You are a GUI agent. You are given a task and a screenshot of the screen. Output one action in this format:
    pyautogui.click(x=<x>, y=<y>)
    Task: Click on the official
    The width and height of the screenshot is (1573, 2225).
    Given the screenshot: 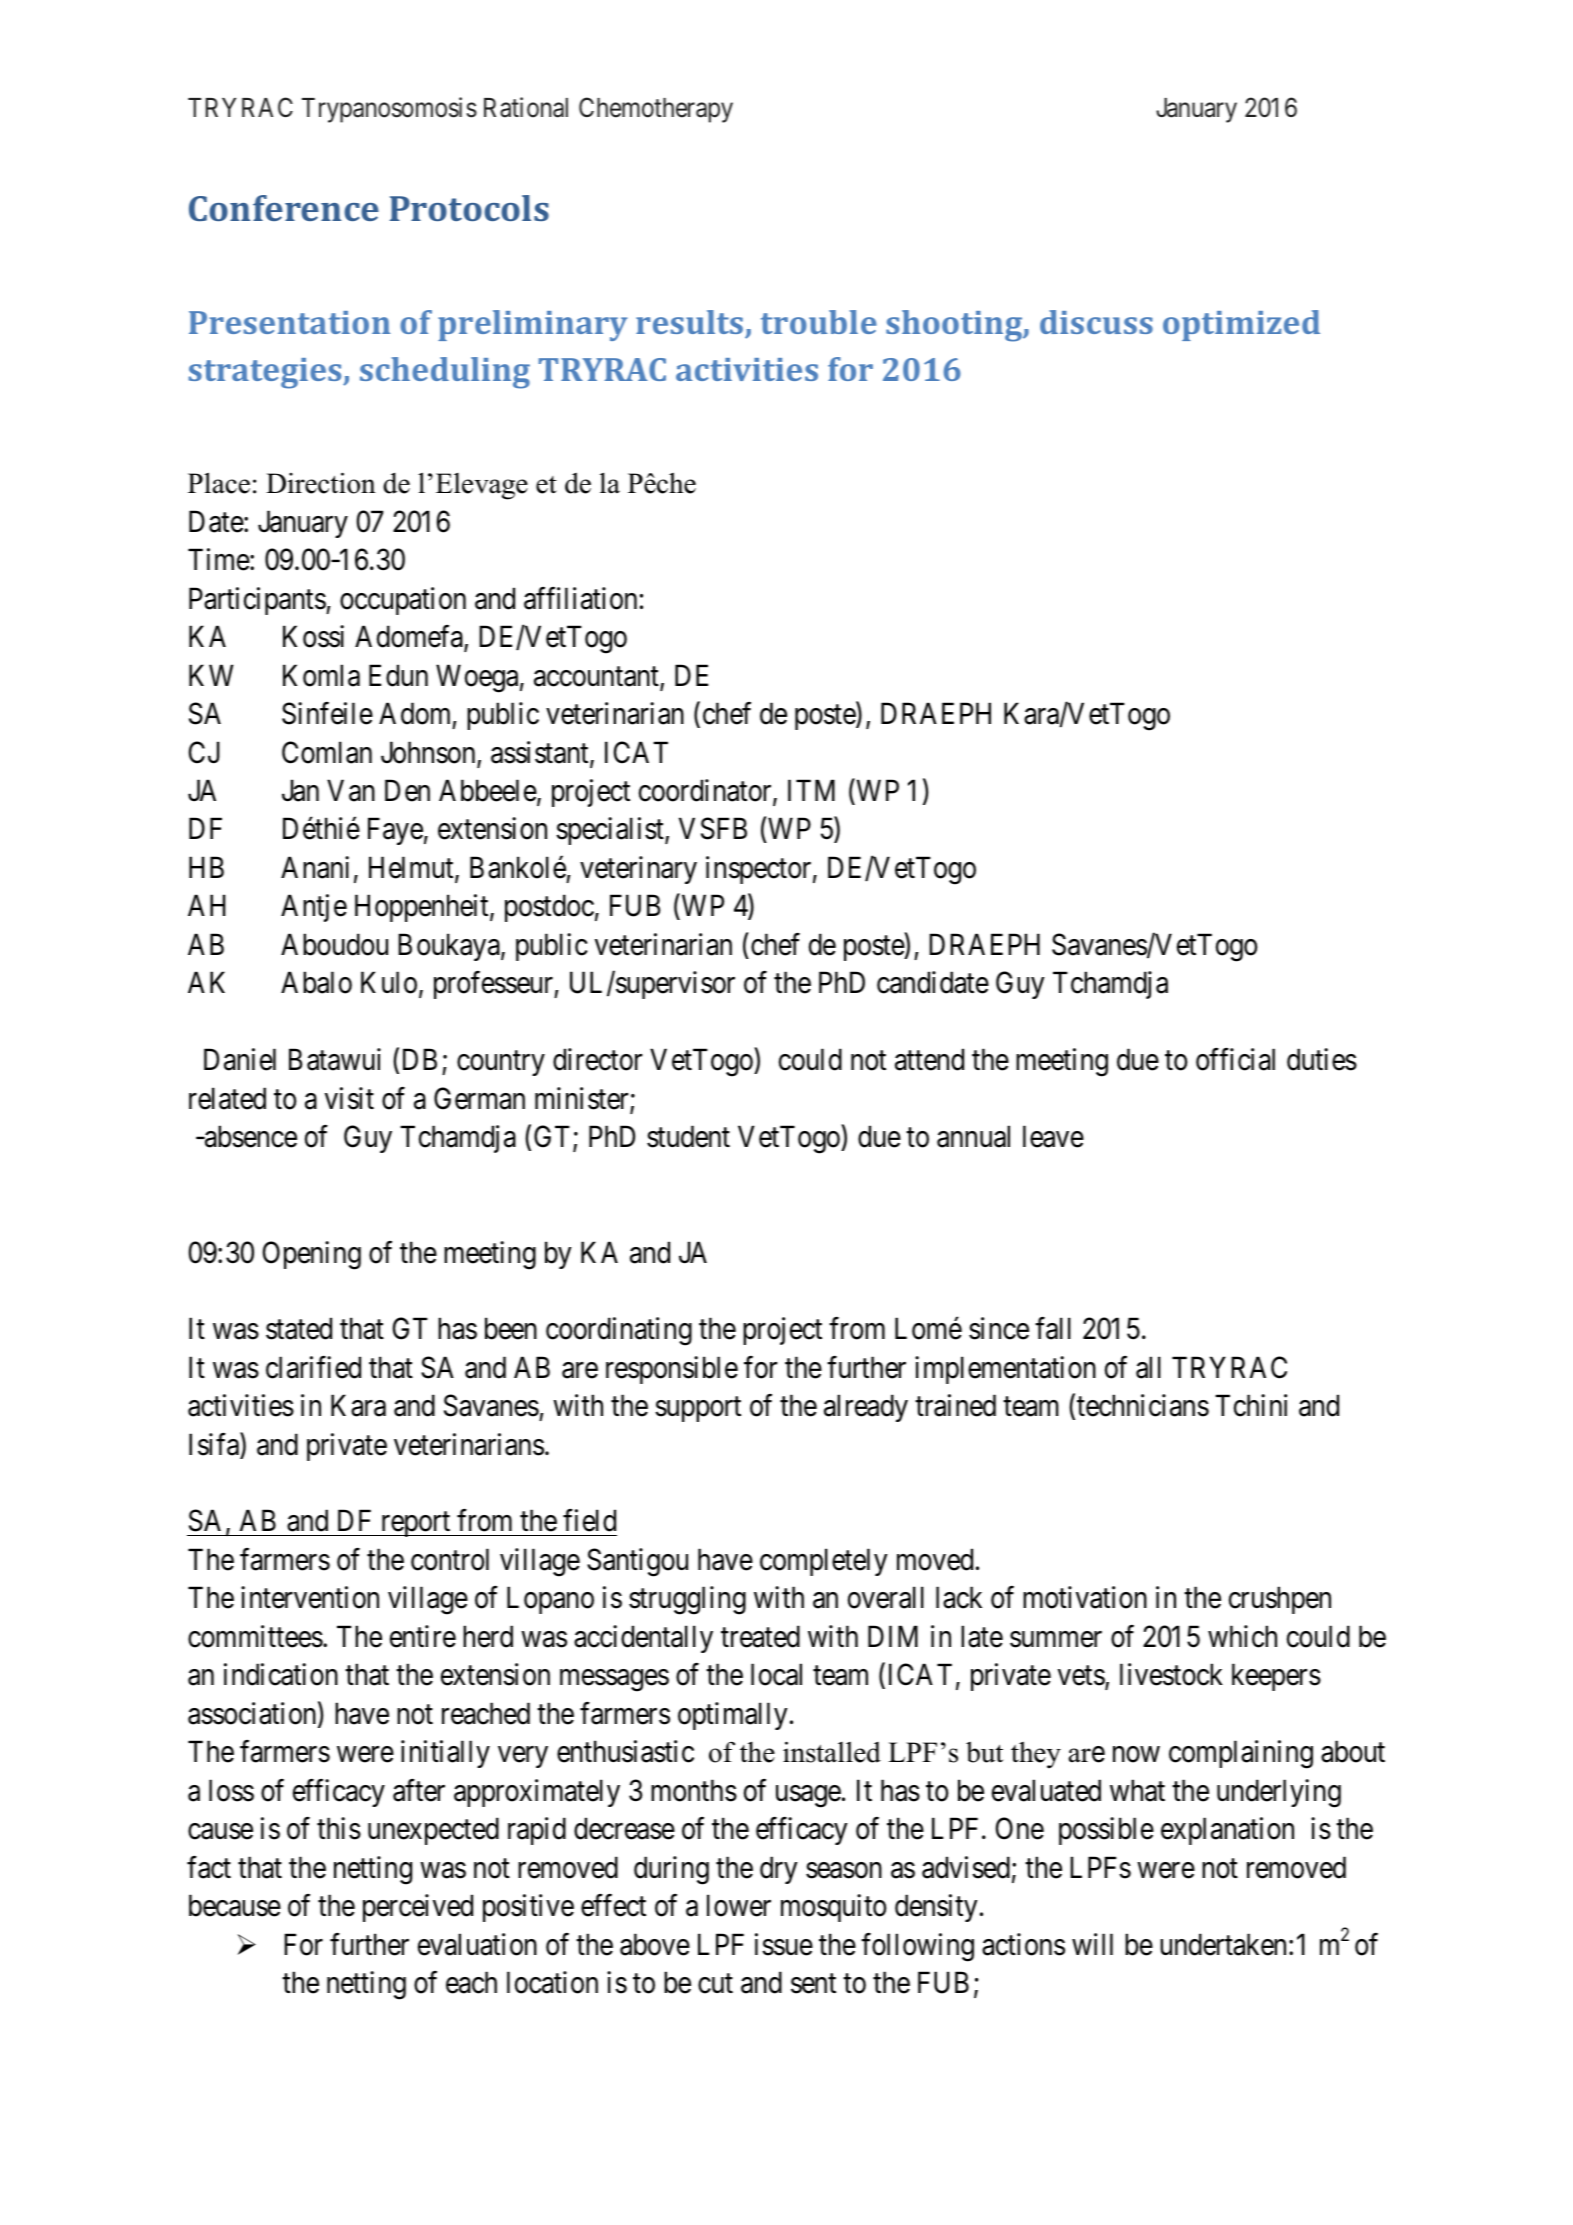 What is the action you would take?
    pyautogui.click(x=1235, y=1059)
